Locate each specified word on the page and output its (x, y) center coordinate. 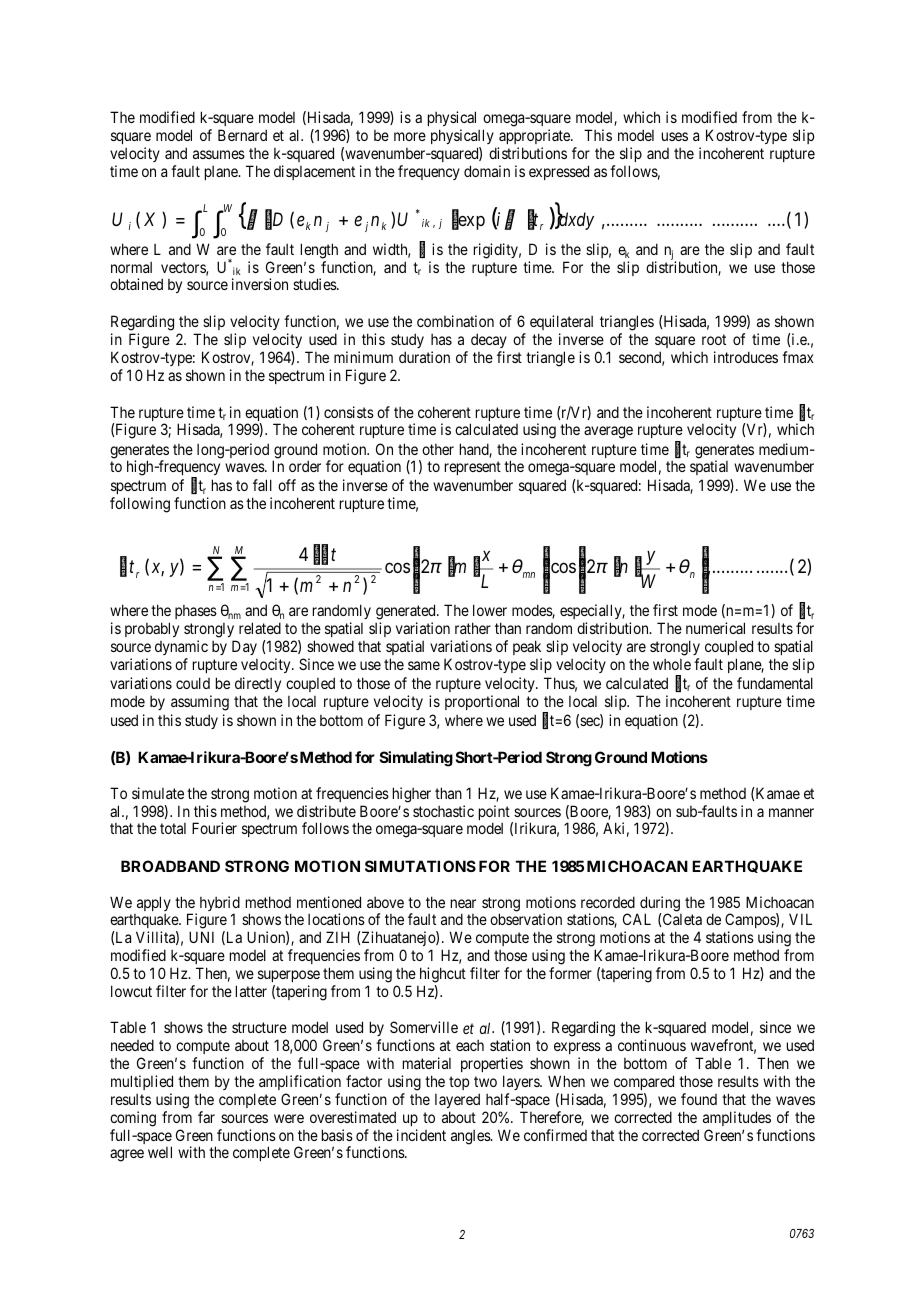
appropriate (535, 138)
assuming (200, 703)
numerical (715, 628)
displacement (314, 172)
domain (487, 171)
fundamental (775, 683)
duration (424, 357)
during (660, 905)
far (206, 1117)
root (714, 339)
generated (407, 613)
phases (196, 612)
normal (131, 267)
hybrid (220, 905)
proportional (482, 702)
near (463, 903)
